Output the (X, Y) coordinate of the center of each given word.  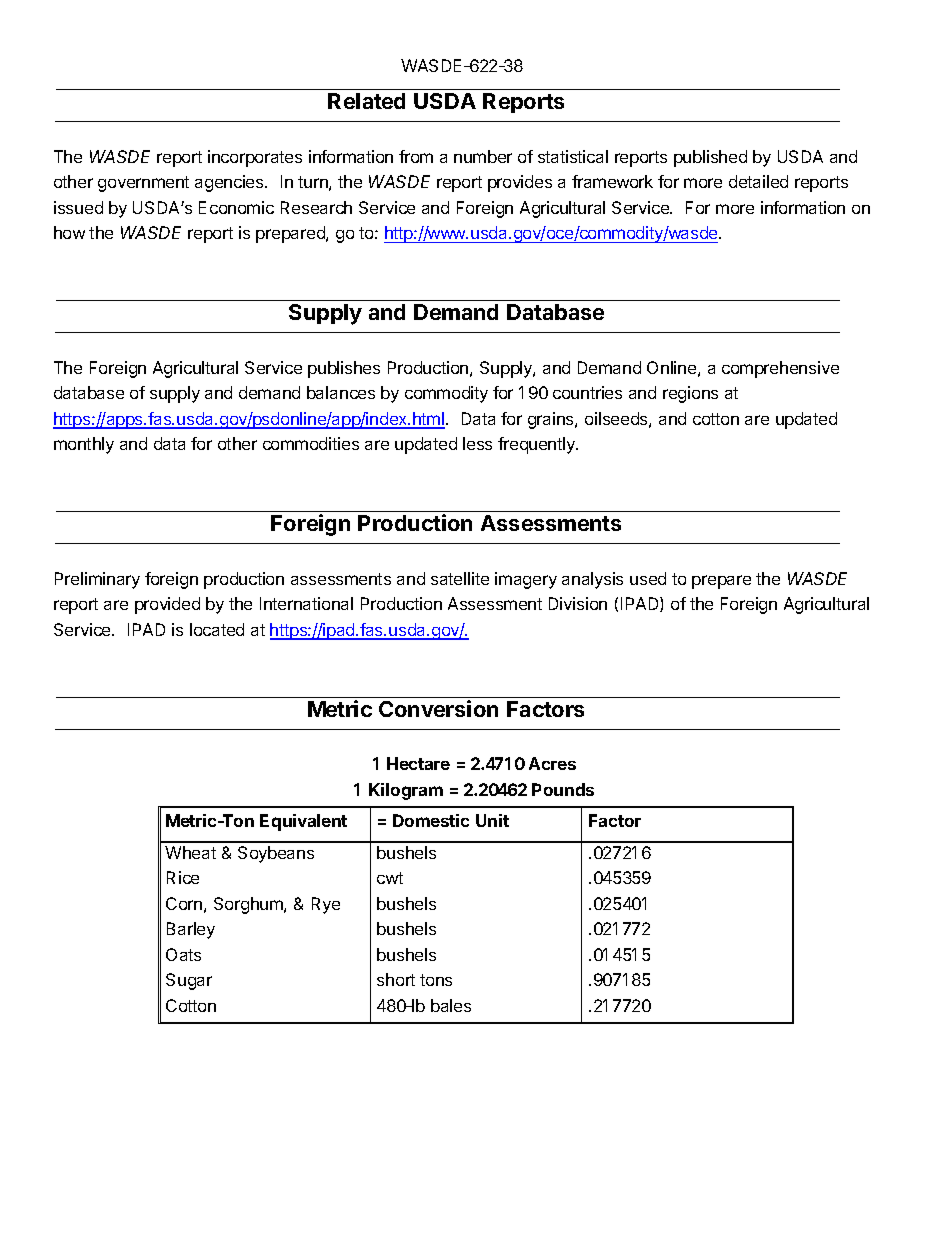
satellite (460, 578)
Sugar (189, 981)
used (648, 578)
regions (690, 394)
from (416, 156)
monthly (84, 445)
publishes (344, 369)
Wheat (190, 852)
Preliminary (97, 580)
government (143, 184)
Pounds (563, 789)
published (710, 158)
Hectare (418, 763)
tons (436, 980)
